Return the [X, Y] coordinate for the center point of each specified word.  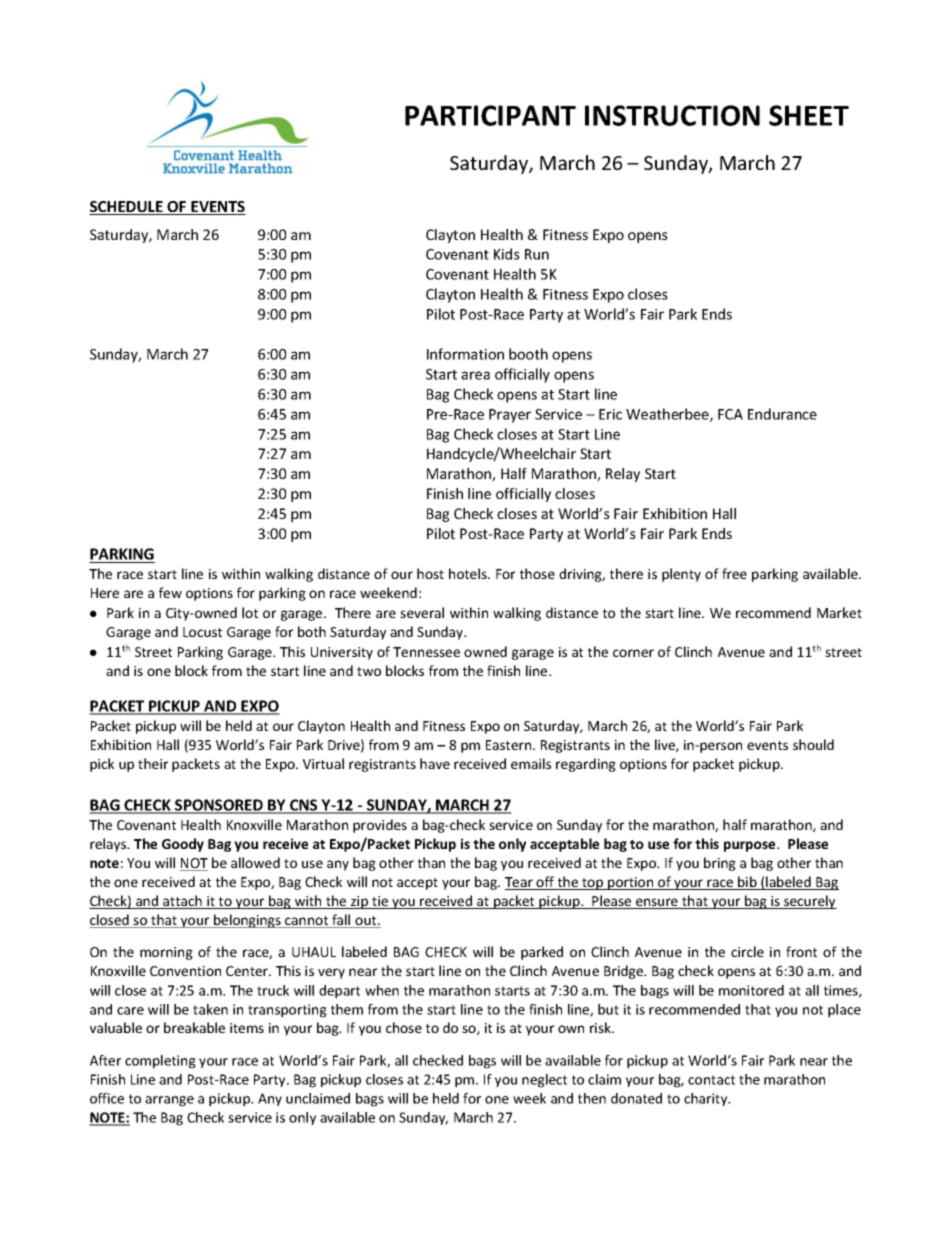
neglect [544, 1081]
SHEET [809, 115]
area [475, 375]
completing [160, 1062]
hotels [469, 573]
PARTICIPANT [490, 115]
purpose [751, 846]
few [170, 592]
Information [465, 354]
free [734, 573]
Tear [520, 883]
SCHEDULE [127, 208]
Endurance [782, 414]
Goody [183, 845]
